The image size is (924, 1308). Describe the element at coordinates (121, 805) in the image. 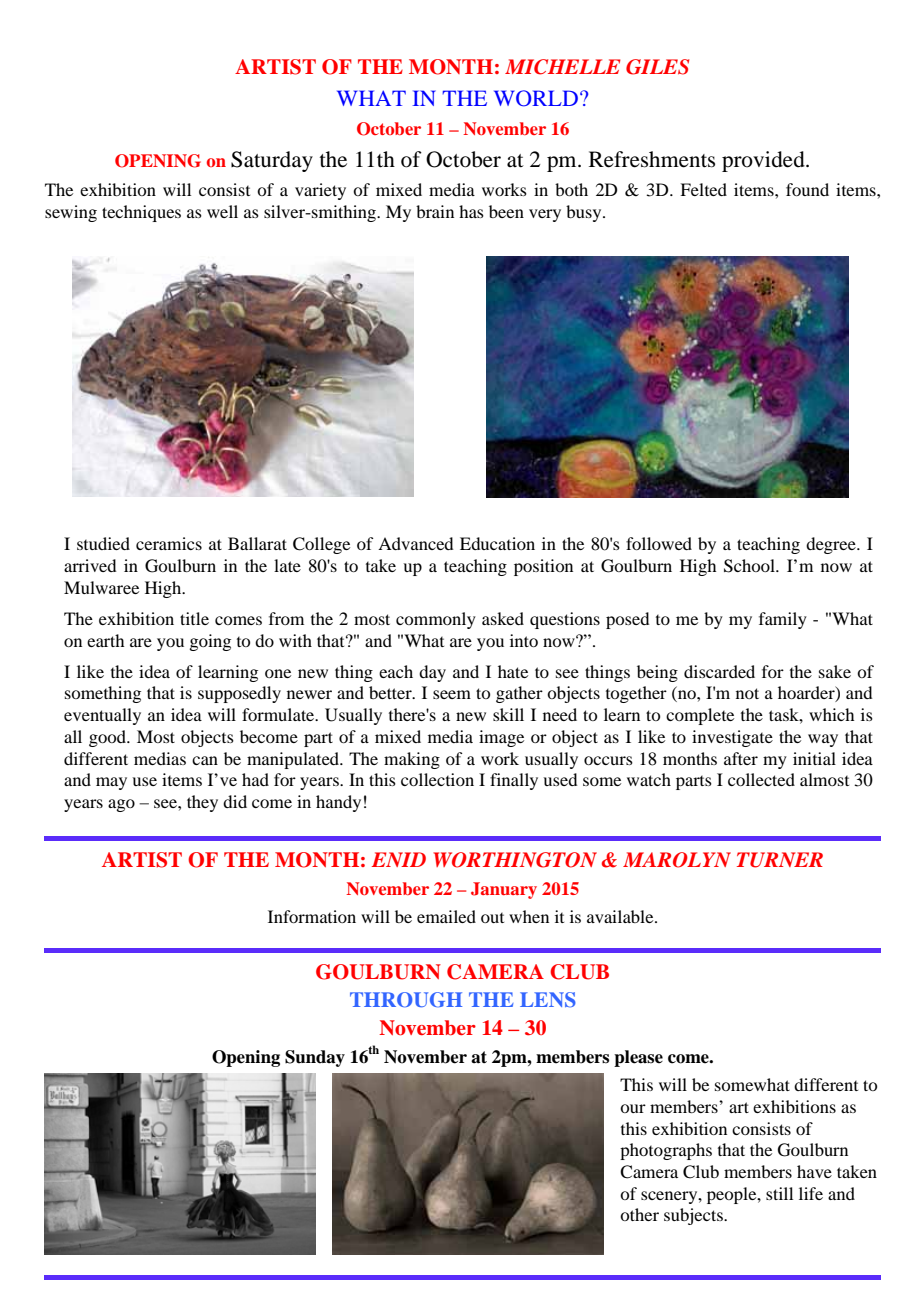

I see `ago` at that location.
